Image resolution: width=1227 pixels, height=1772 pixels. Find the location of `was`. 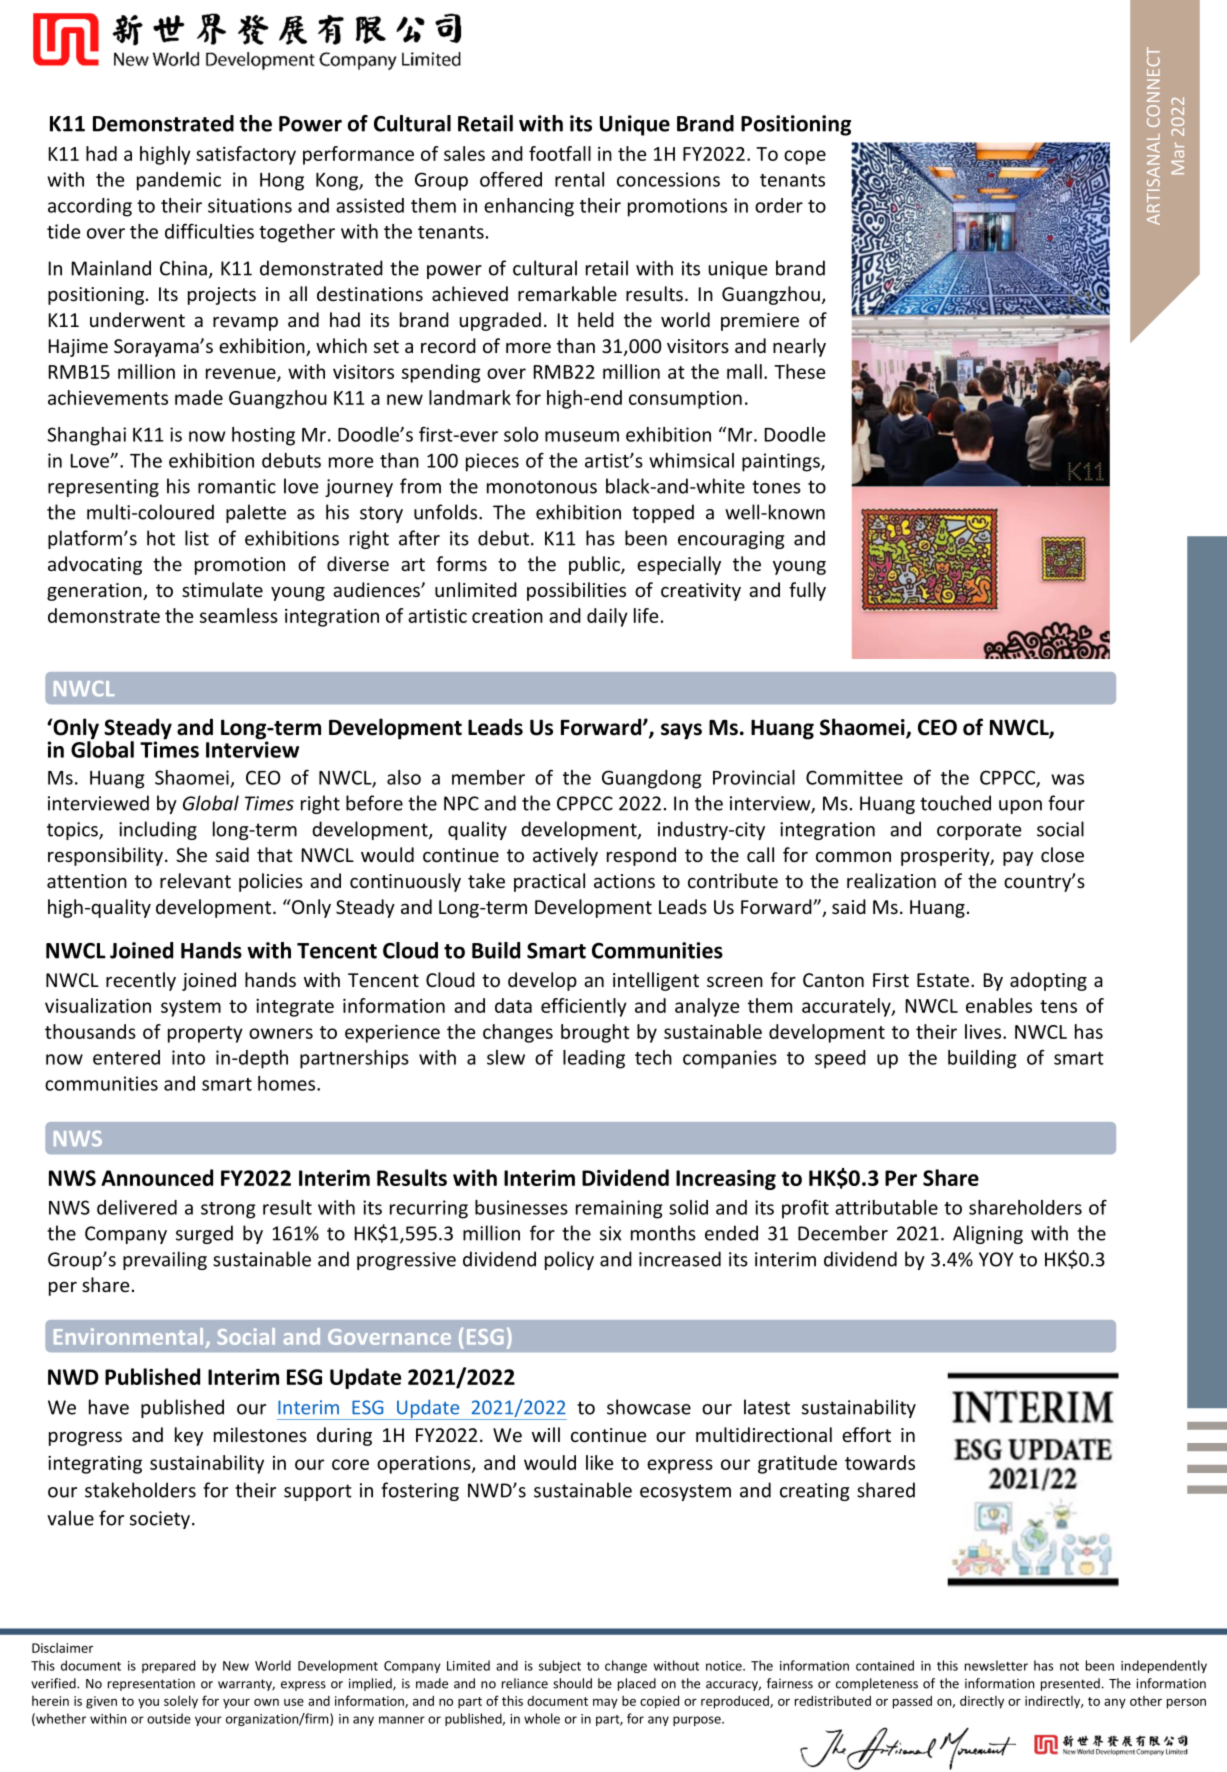

was is located at coordinates (1067, 779).
